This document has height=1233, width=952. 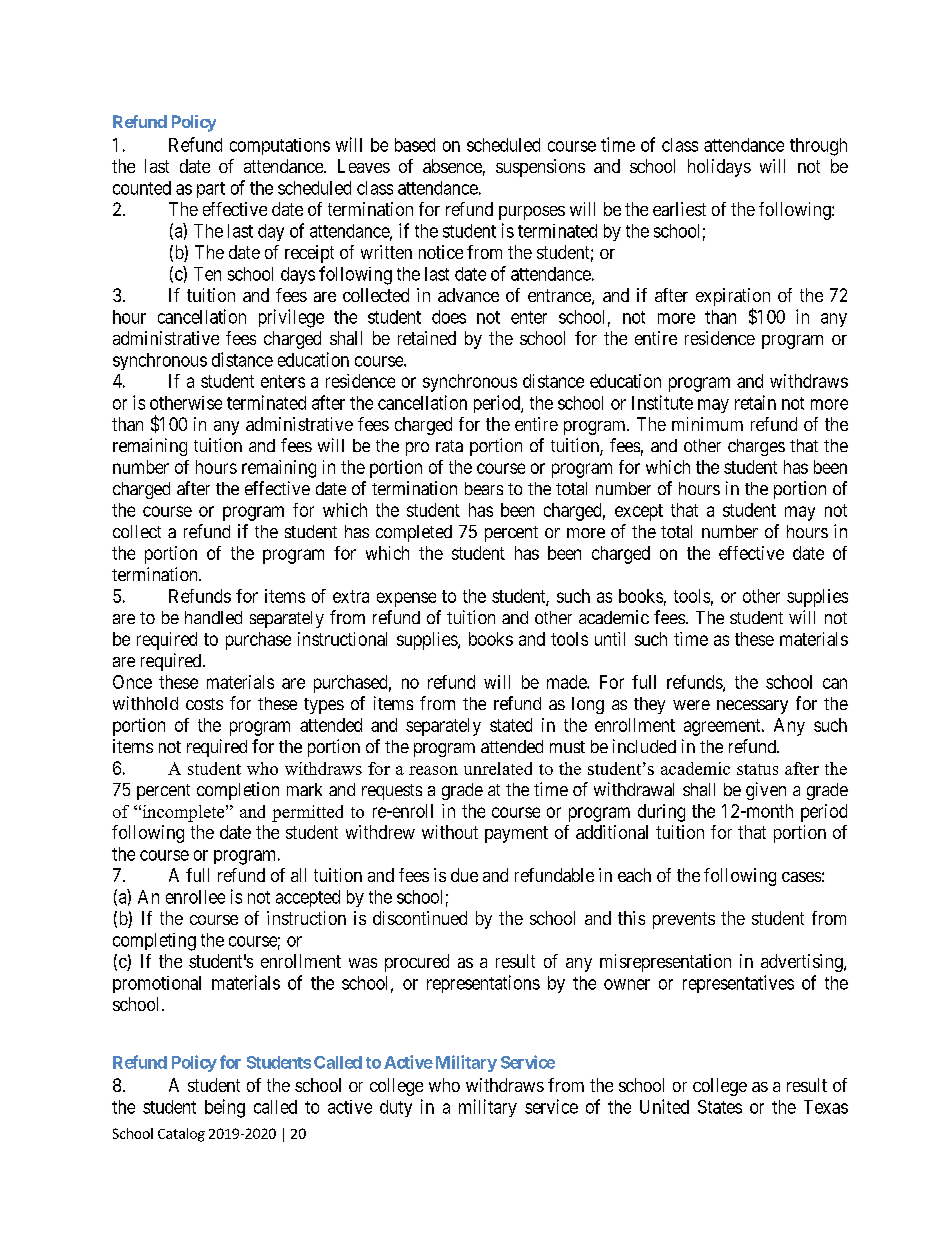 What do you see at coordinates (540, 168) in the document?
I see `suspensions` at bounding box center [540, 168].
